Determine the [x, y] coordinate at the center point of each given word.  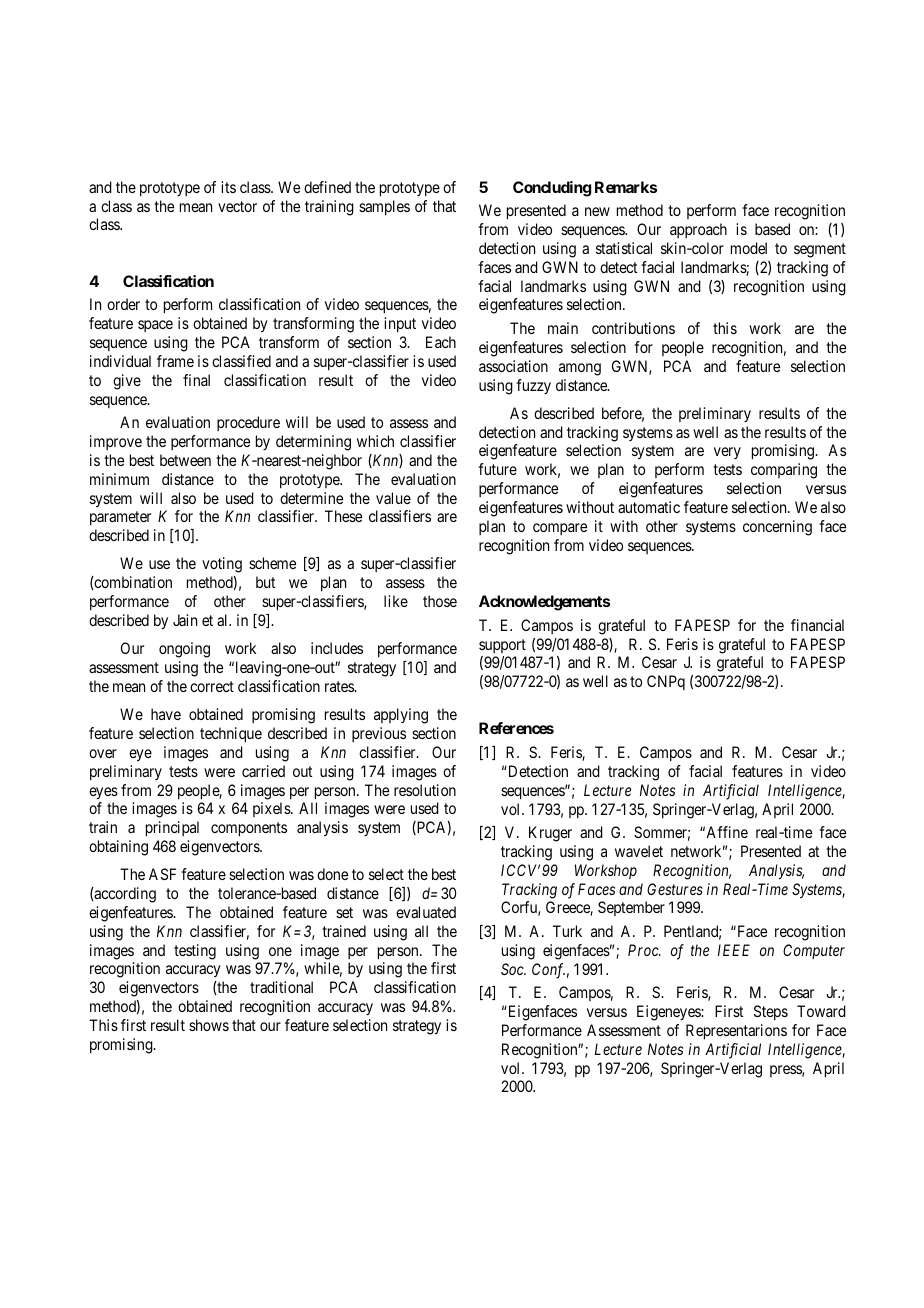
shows [209, 1025]
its [228, 187]
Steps [771, 1012]
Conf [548, 971]
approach [698, 230]
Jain [185, 620]
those [440, 601]
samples [384, 207]
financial [817, 625]
